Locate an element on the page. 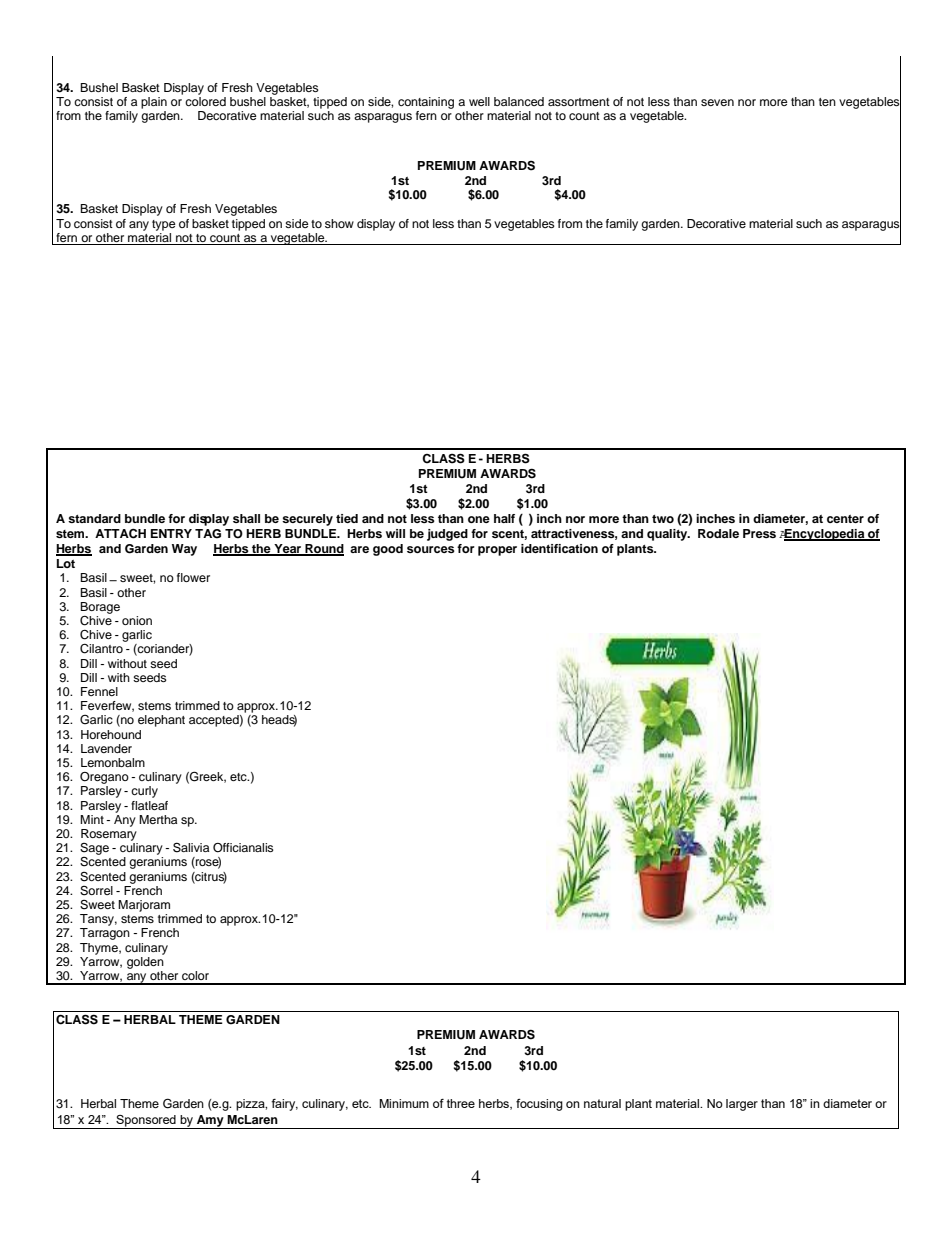 The width and height of the page is (952, 1233). shall is located at coordinates (246, 518).
